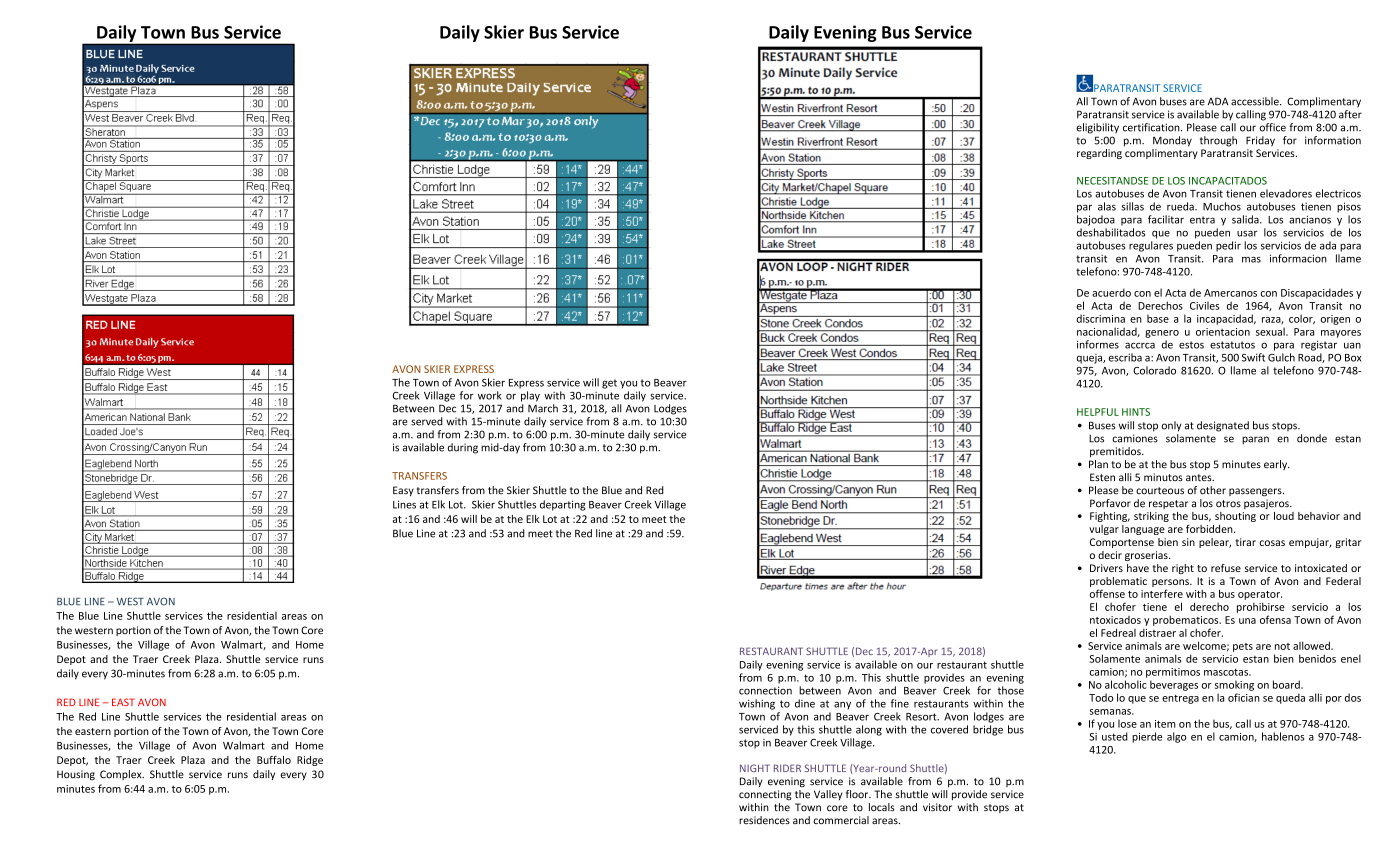 The height and width of the screenshot is (850, 1400). What do you see at coordinates (1158, 318) in the screenshot?
I see `base` at bounding box center [1158, 318].
